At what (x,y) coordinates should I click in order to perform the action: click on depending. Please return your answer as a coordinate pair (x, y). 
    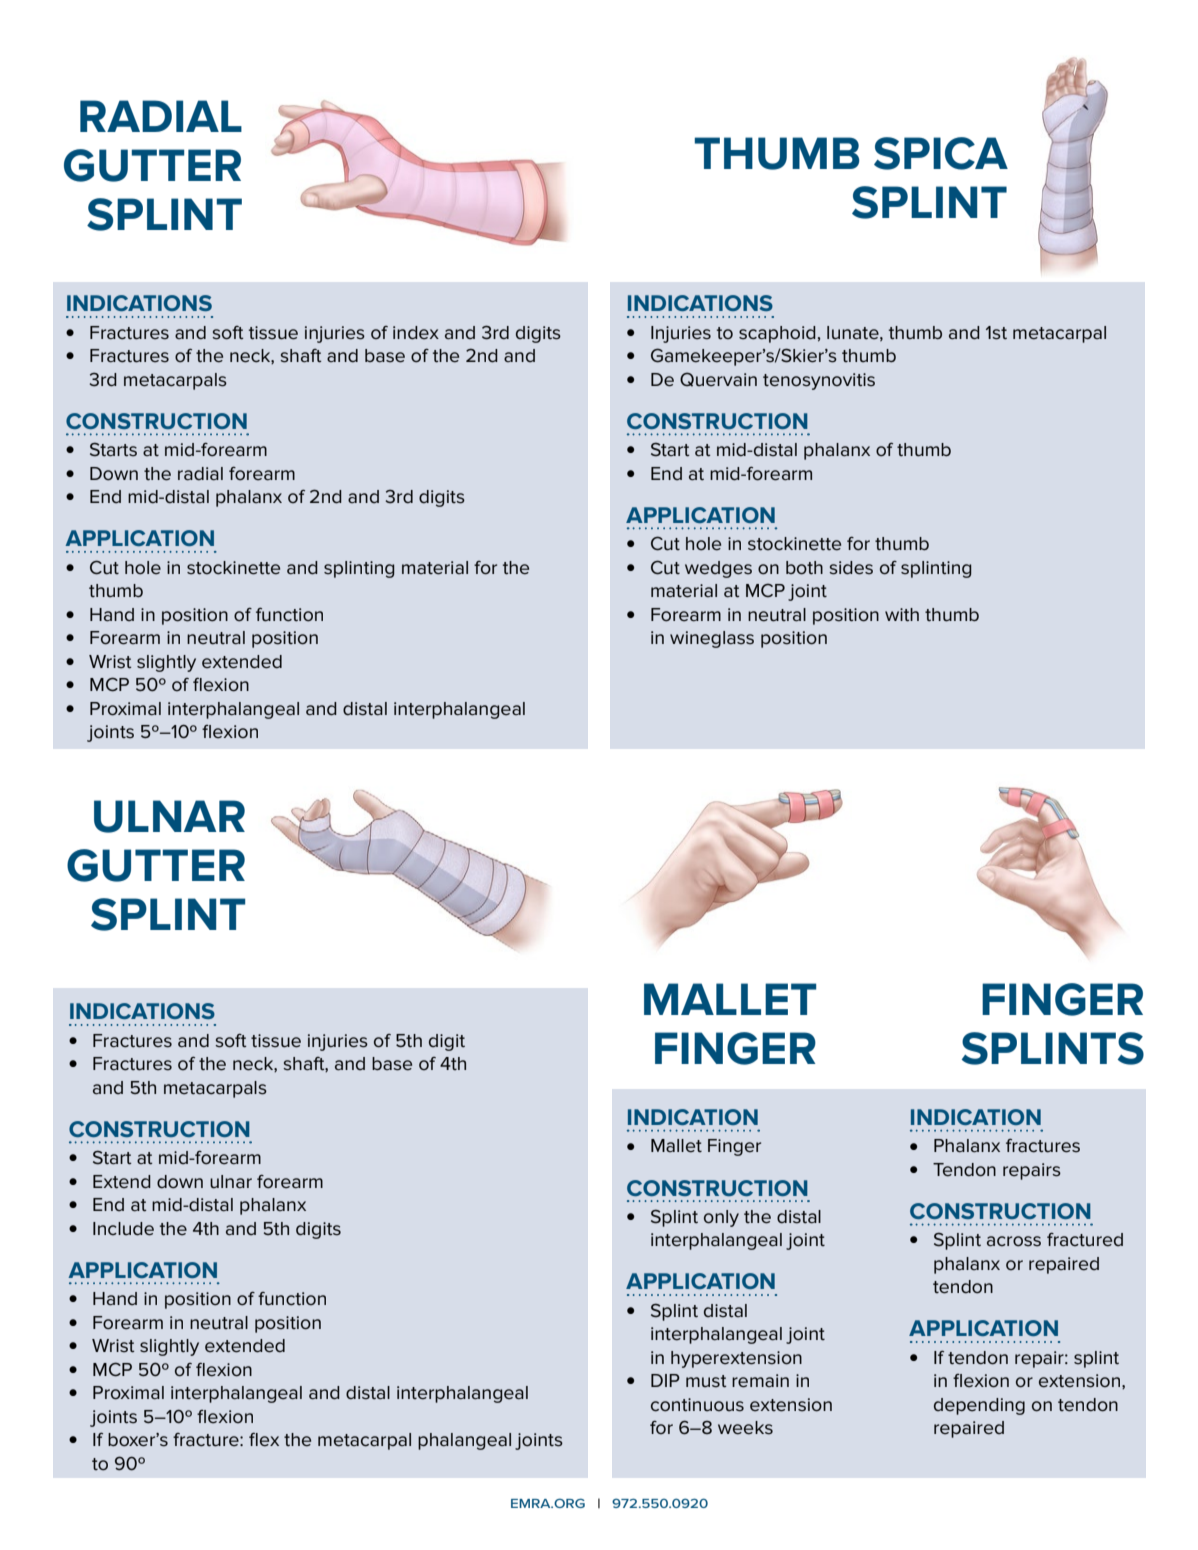
    Looking at the image, I should click on (979, 1406).
